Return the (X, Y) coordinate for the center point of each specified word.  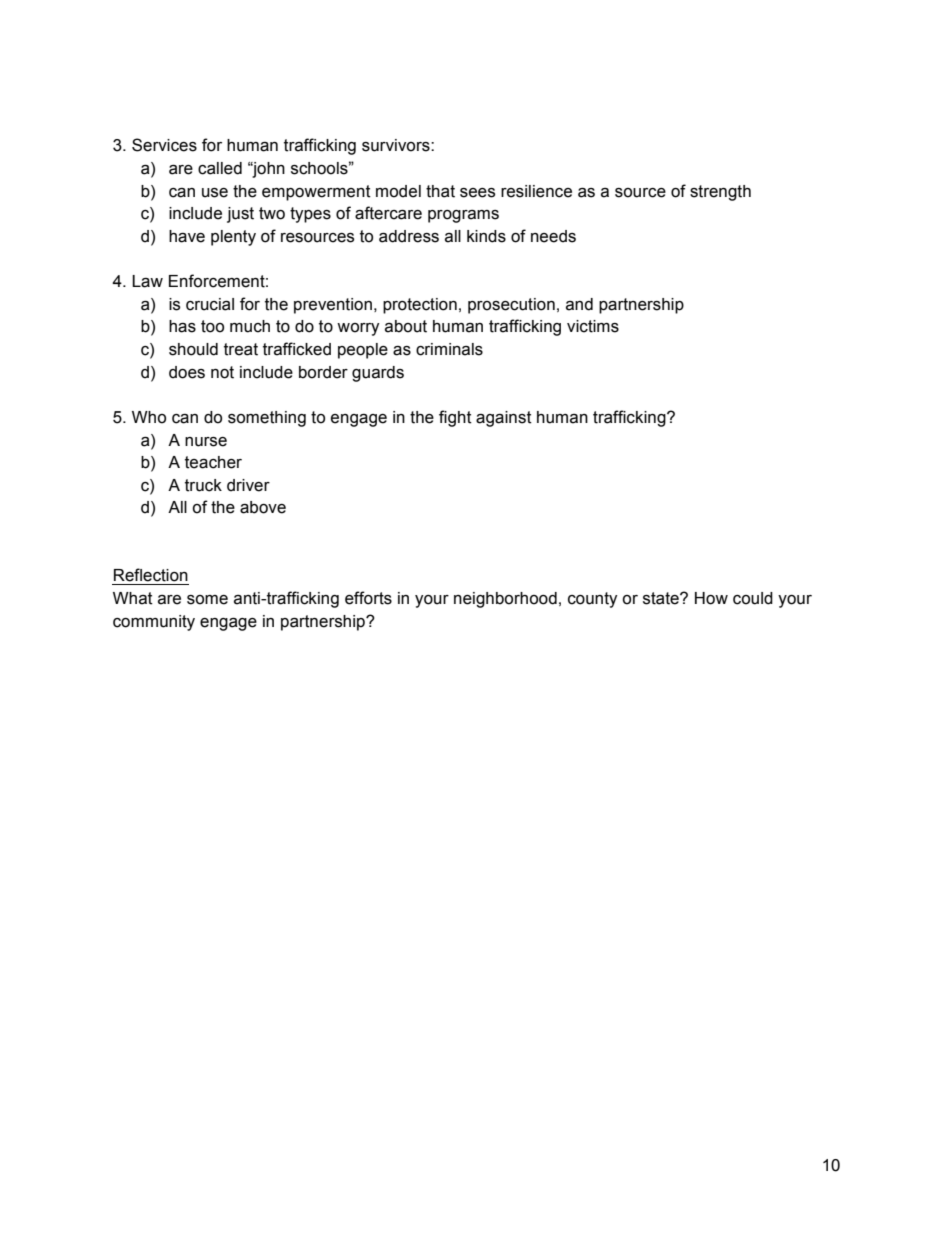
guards (378, 374)
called (220, 168)
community (154, 623)
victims (593, 326)
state (662, 598)
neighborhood (505, 600)
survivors (397, 145)
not (222, 372)
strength (720, 193)
